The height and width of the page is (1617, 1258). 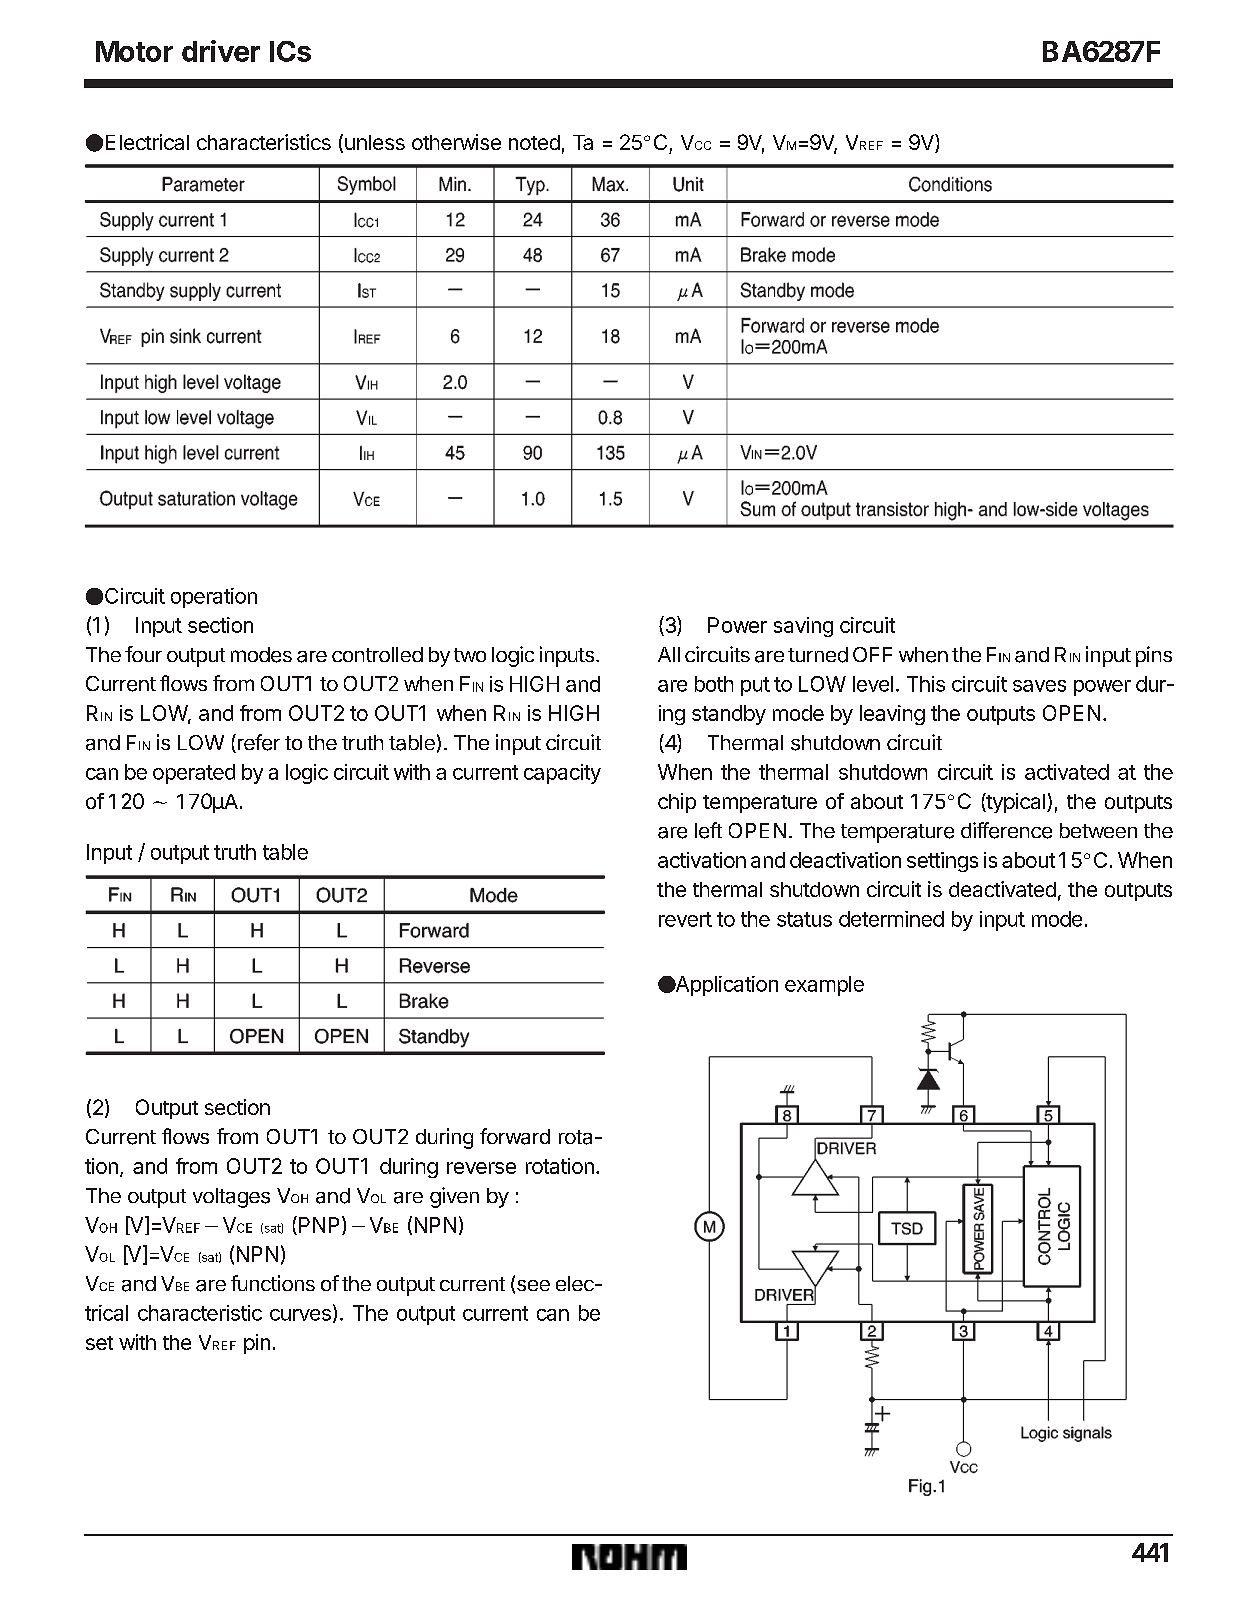 I want to click on noted, so click(x=534, y=142).
